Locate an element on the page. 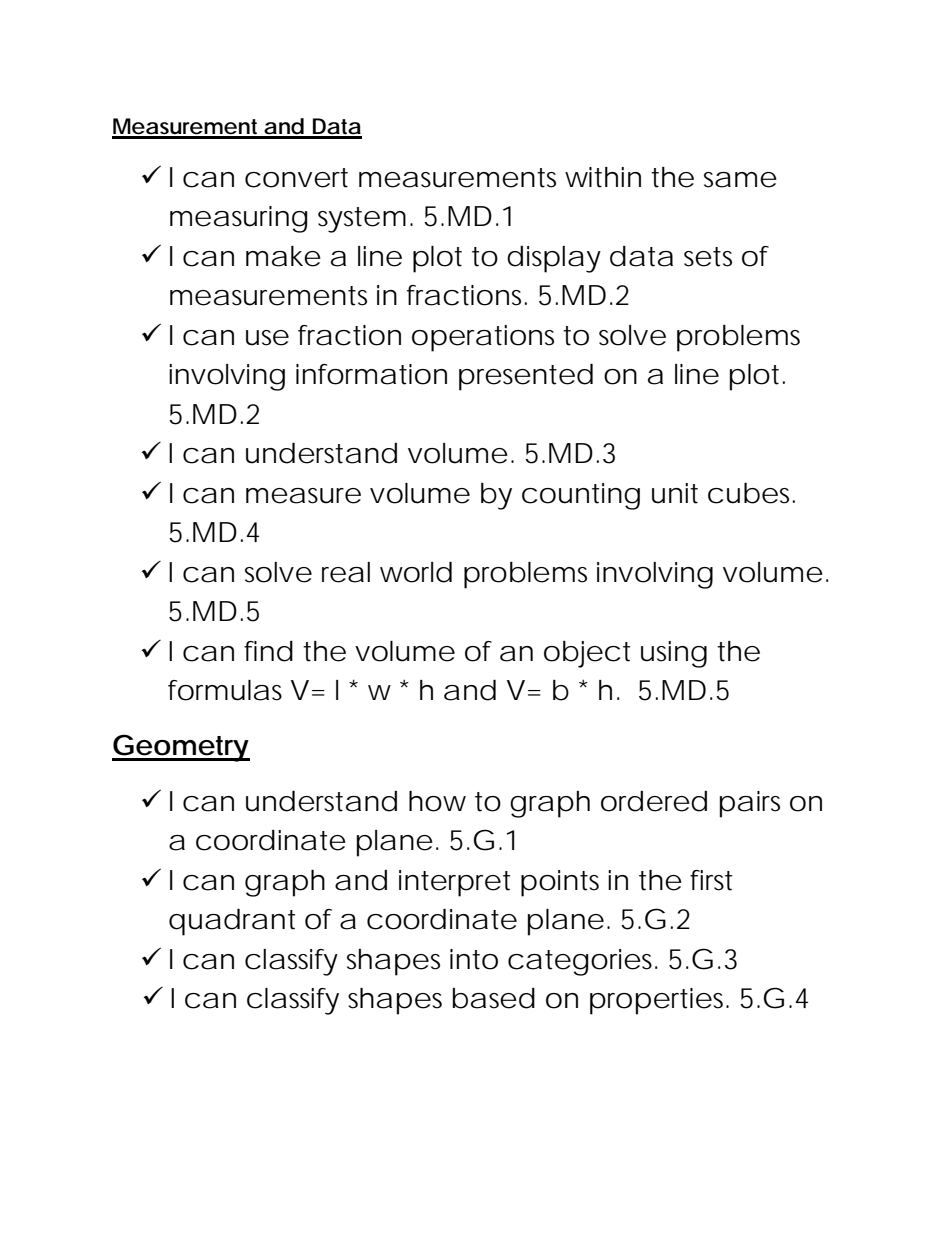  system is located at coordinates (365, 220).
